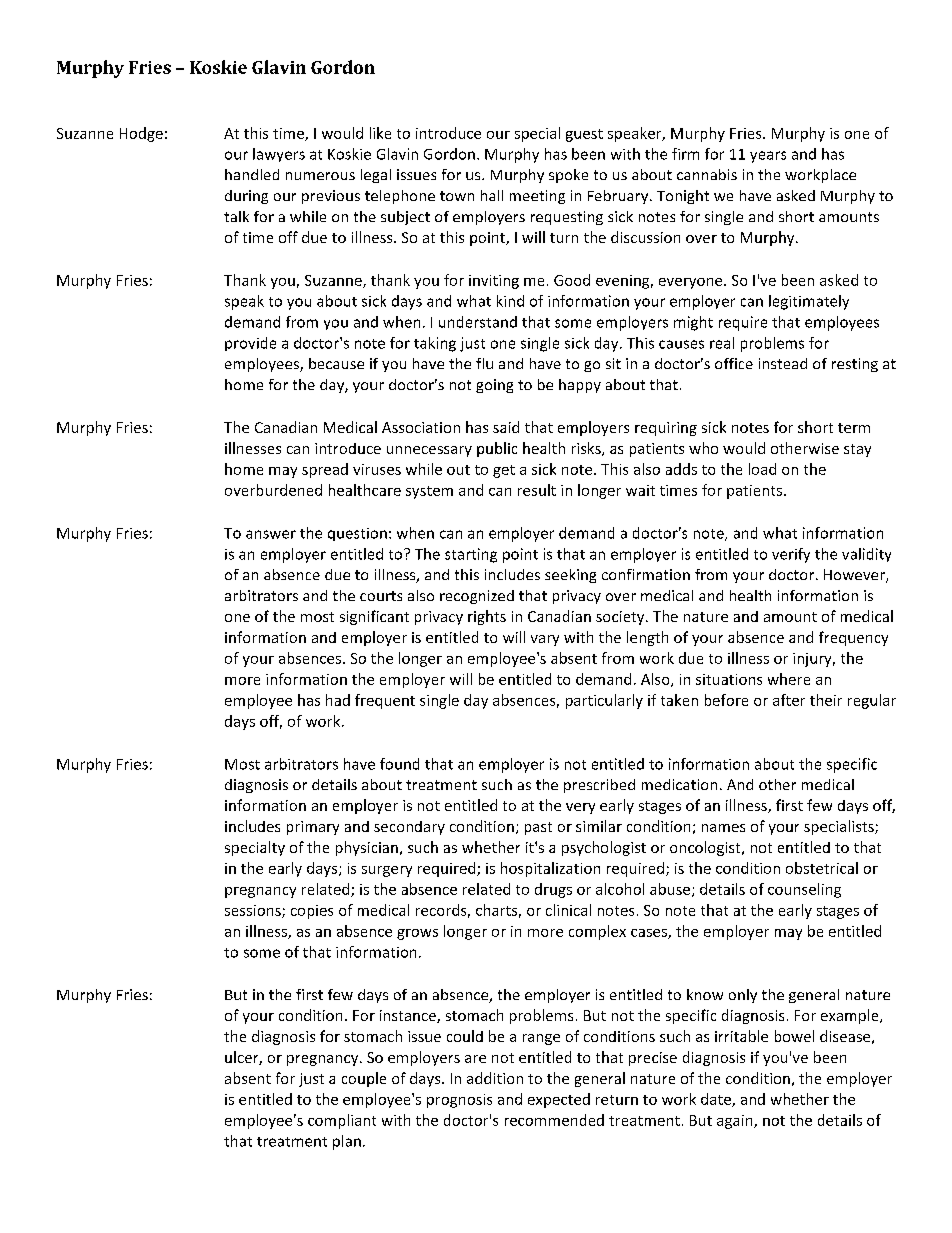 This screenshot has width=952, height=1233. Describe the element at coordinates (723, 828) in the screenshot. I see `names` at that location.
